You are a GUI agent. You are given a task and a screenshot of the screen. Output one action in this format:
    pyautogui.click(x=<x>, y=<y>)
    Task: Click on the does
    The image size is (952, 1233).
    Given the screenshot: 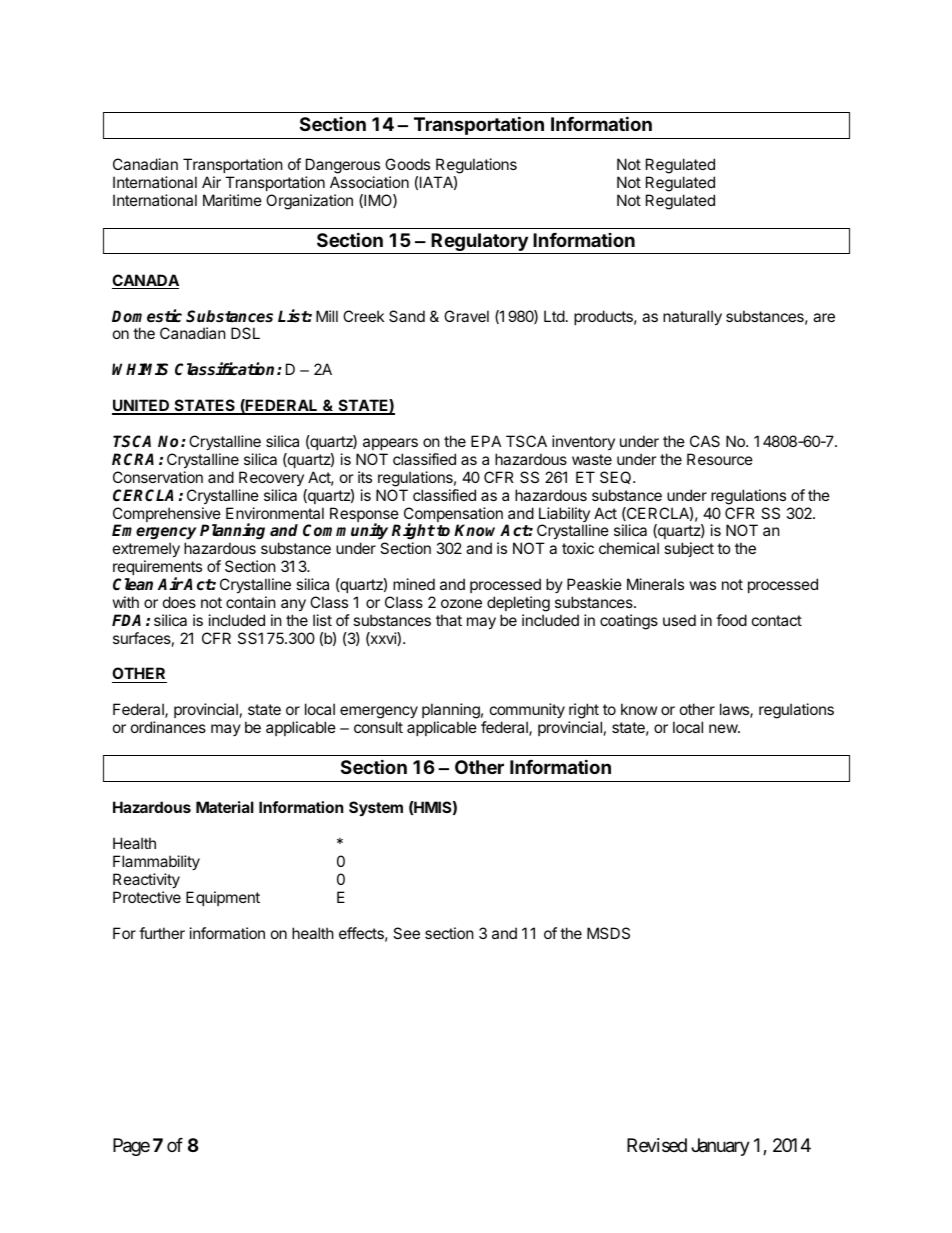 What is the action you would take?
    pyautogui.click(x=179, y=602)
